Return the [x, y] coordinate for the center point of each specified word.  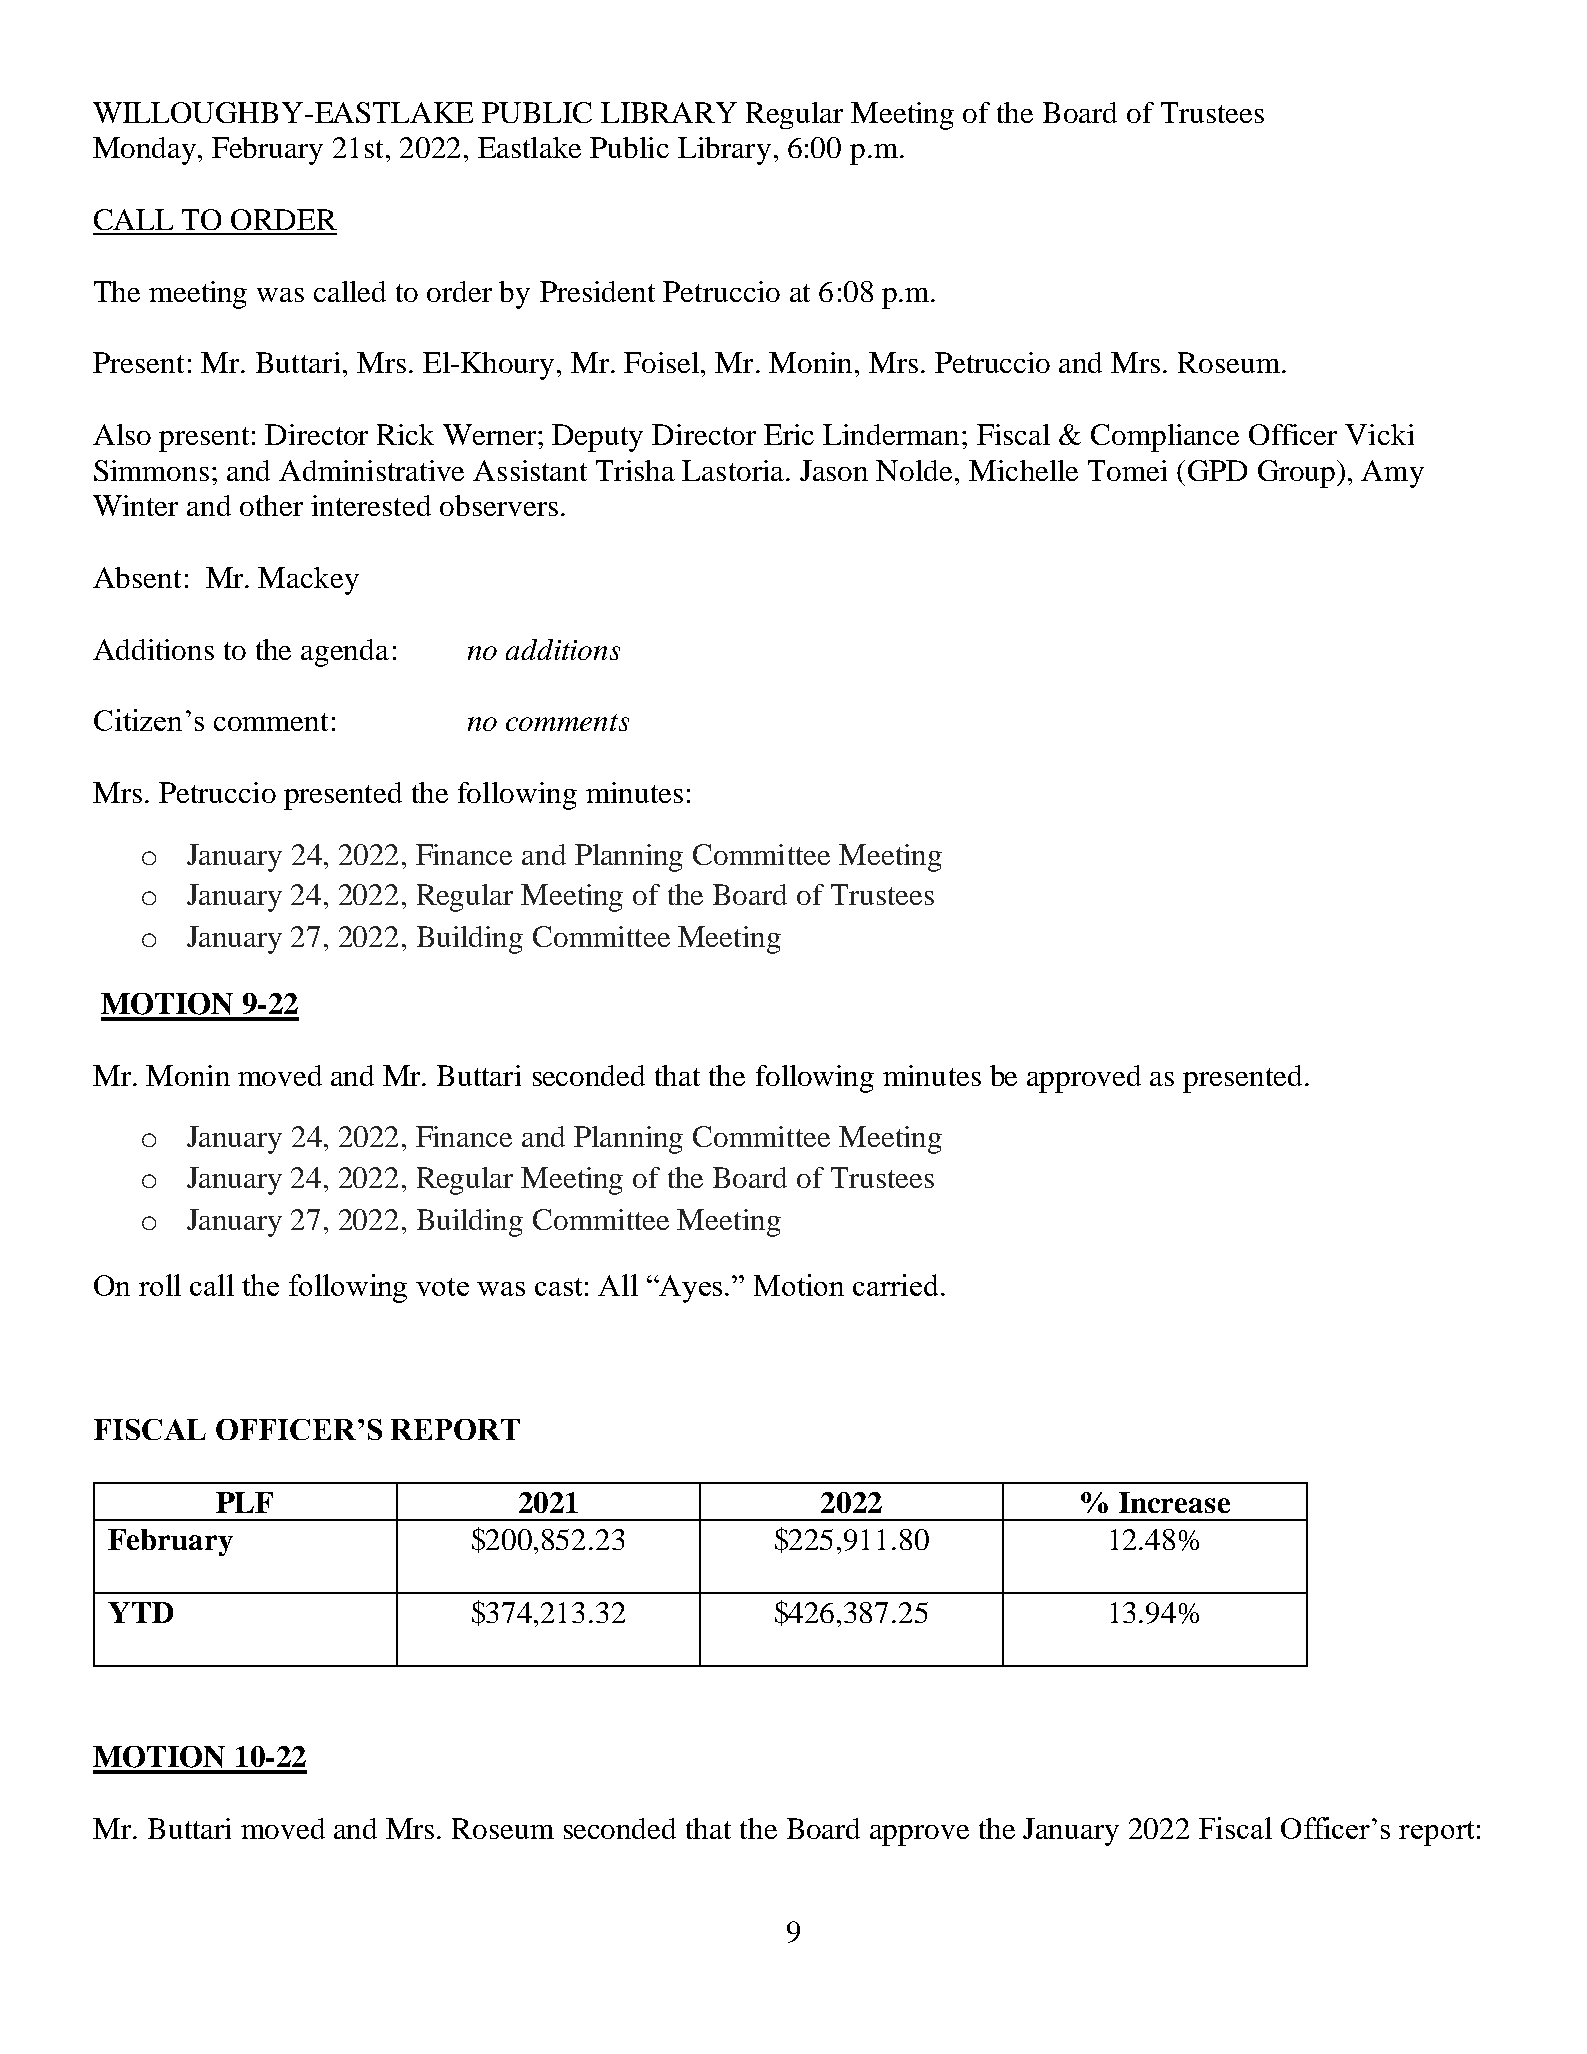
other [271, 505]
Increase [1174, 1502]
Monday [146, 151]
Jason [834, 470]
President [597, 291]
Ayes [692, 1289]
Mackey [308, 581]
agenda [345, 653]
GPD [1217, 470]
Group [1298, 474]
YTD [140, 1612]
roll [160, 1285]
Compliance [1165, 438]
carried [897, 1285]
